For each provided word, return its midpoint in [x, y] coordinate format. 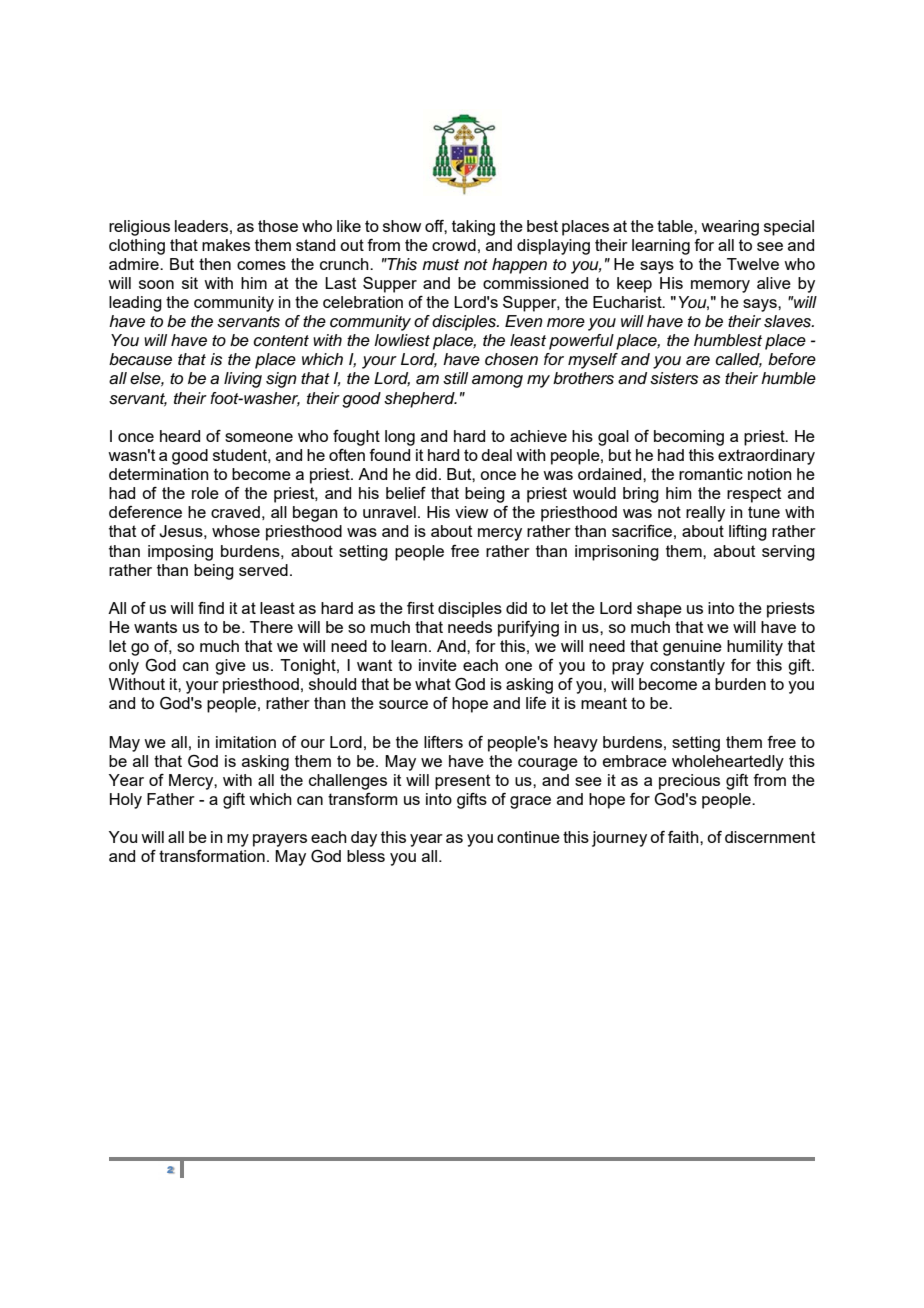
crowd [454, 245]
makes [226, 245]
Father [171, 799]
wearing [730, 228]
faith [684, 837]
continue [528, 837]
